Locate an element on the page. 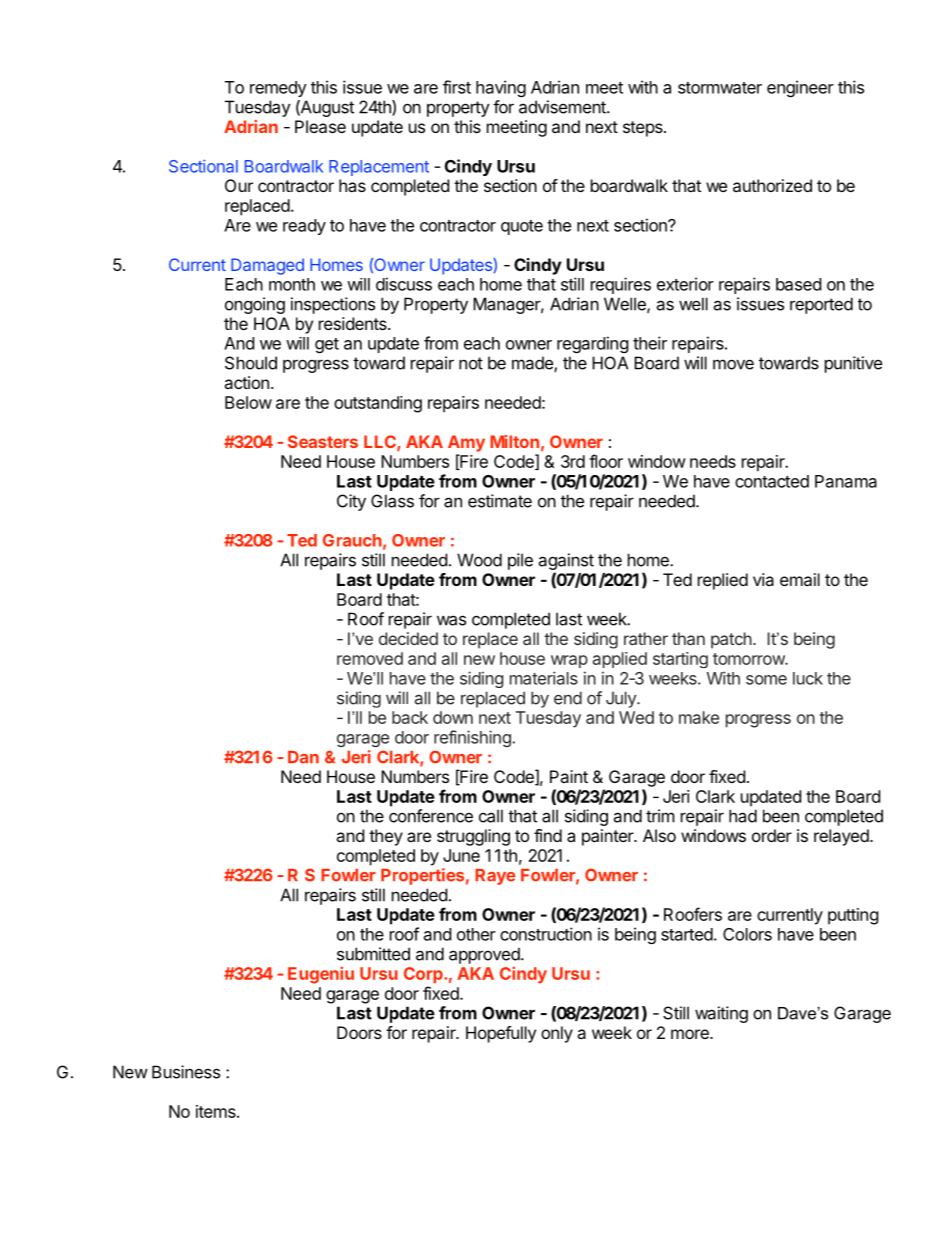 This page has width=952, height=1233. City is located at coordinates (351, 502).
